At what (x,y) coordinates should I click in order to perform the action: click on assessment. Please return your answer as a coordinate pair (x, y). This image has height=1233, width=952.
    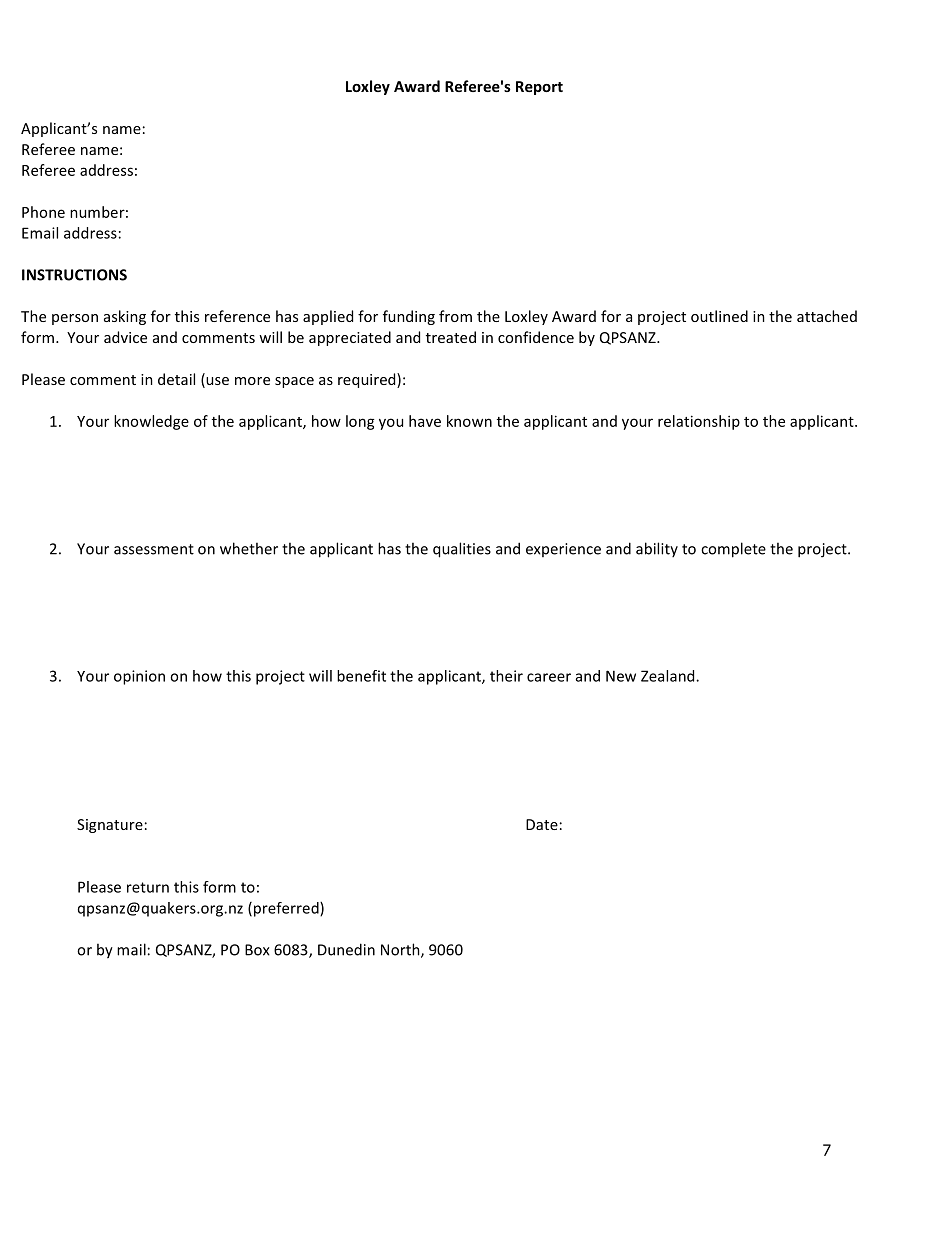
    Looking at the image, I should click on (154, 549).
